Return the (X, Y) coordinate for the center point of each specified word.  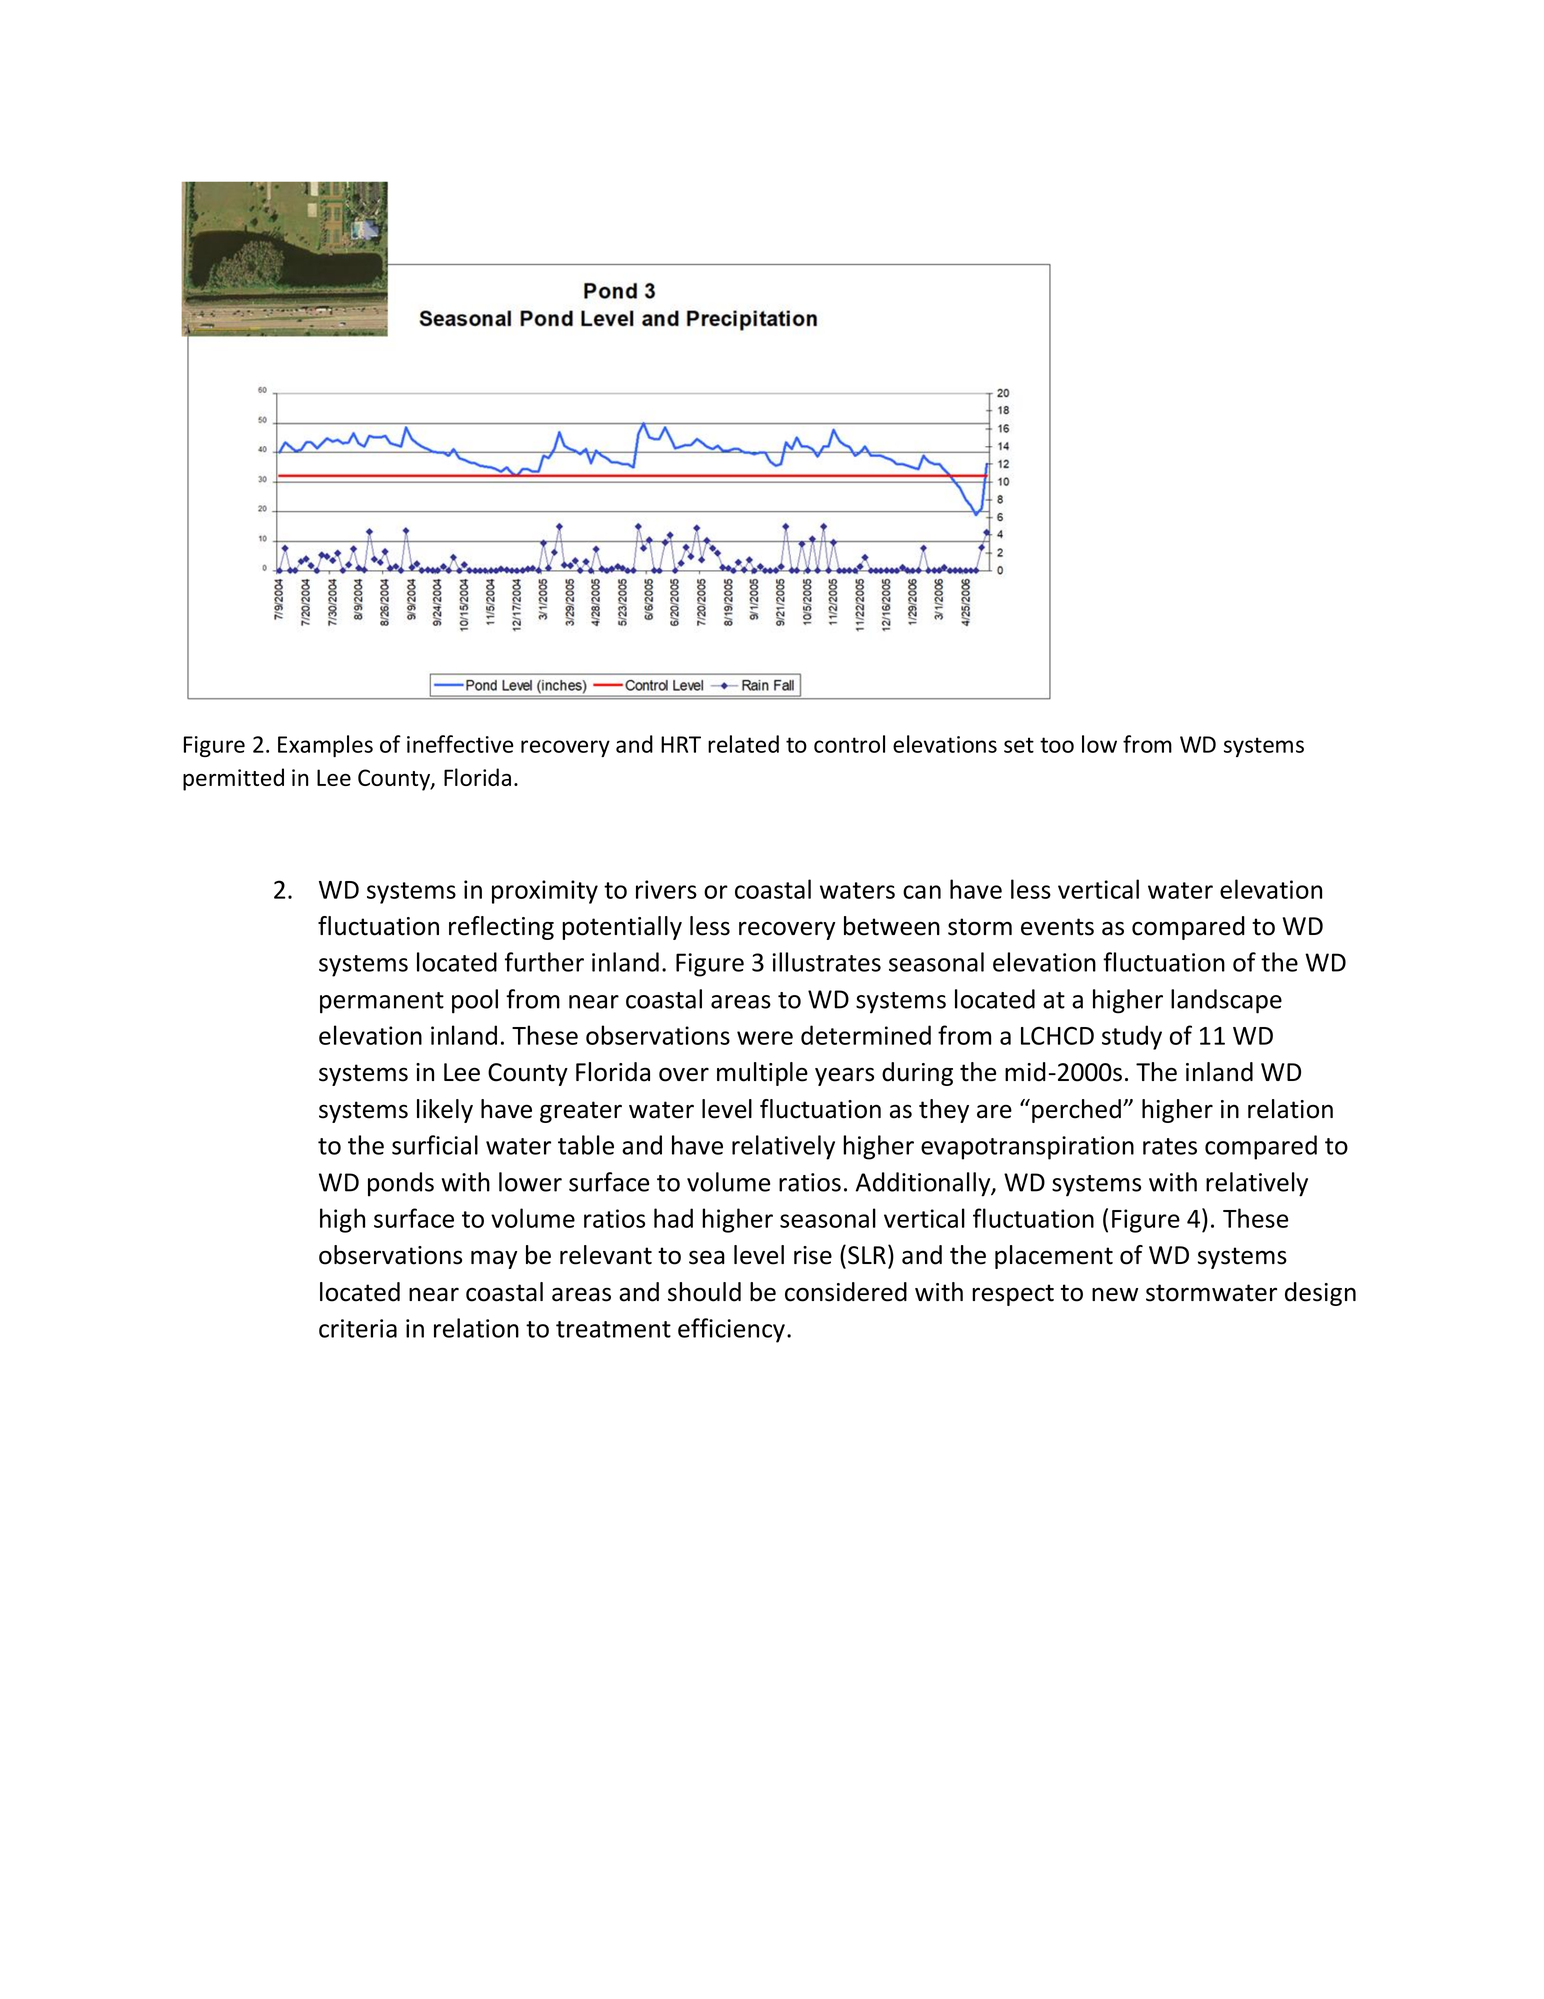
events (1057, 927)
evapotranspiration (1027, 1148)
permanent (382, 1003)
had (673, 1218)
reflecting (501, 928)
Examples (325, 746)
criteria (358, 1328)
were (765, 1038)
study (1132, 1037)
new (1115, 1294)
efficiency (731, 1330)
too (1057, 745)
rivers (666, 889)
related (743, 744)
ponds (401, 1184)
